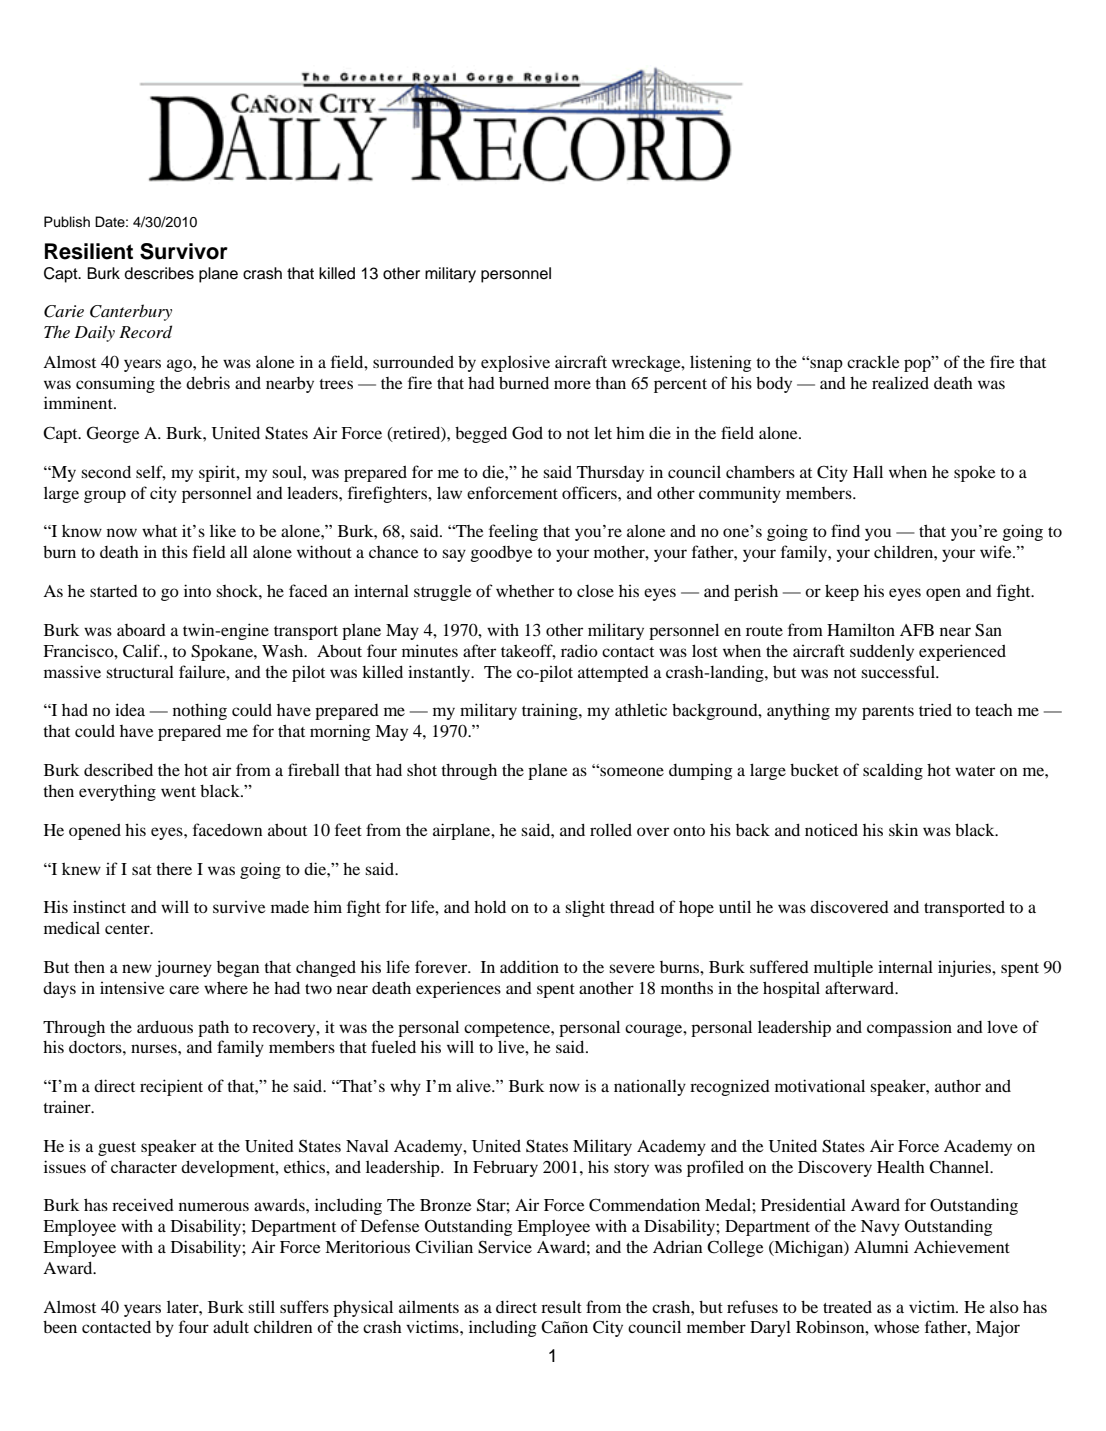  What do you see at coordinates (178, 792) in the screenshot?
I see `went` at bounding box center [178, 792].
